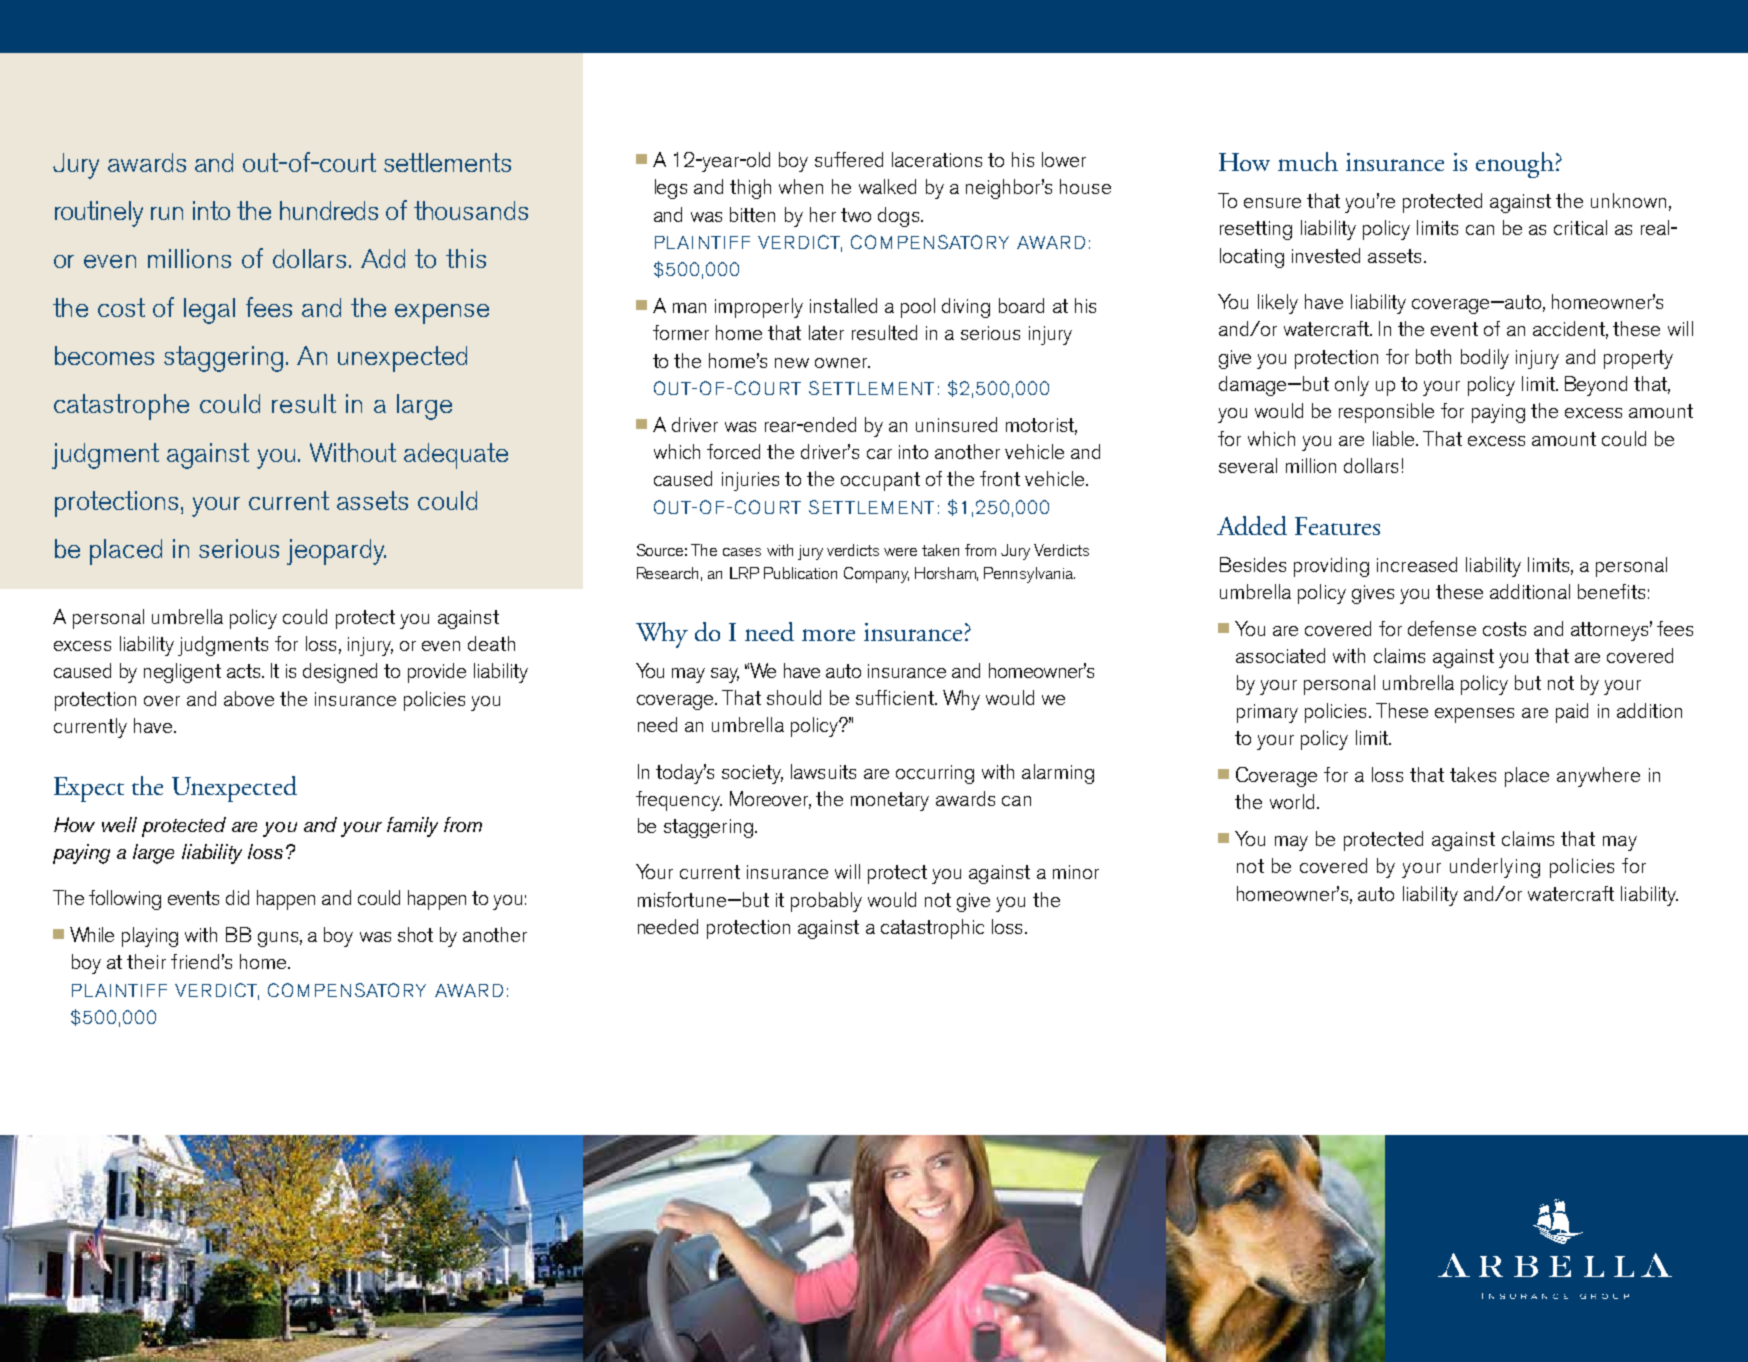  What do you see at coordinates (1495, 868) in the screenshot?
I see `underlying` at bounding box center [1495, 868].
